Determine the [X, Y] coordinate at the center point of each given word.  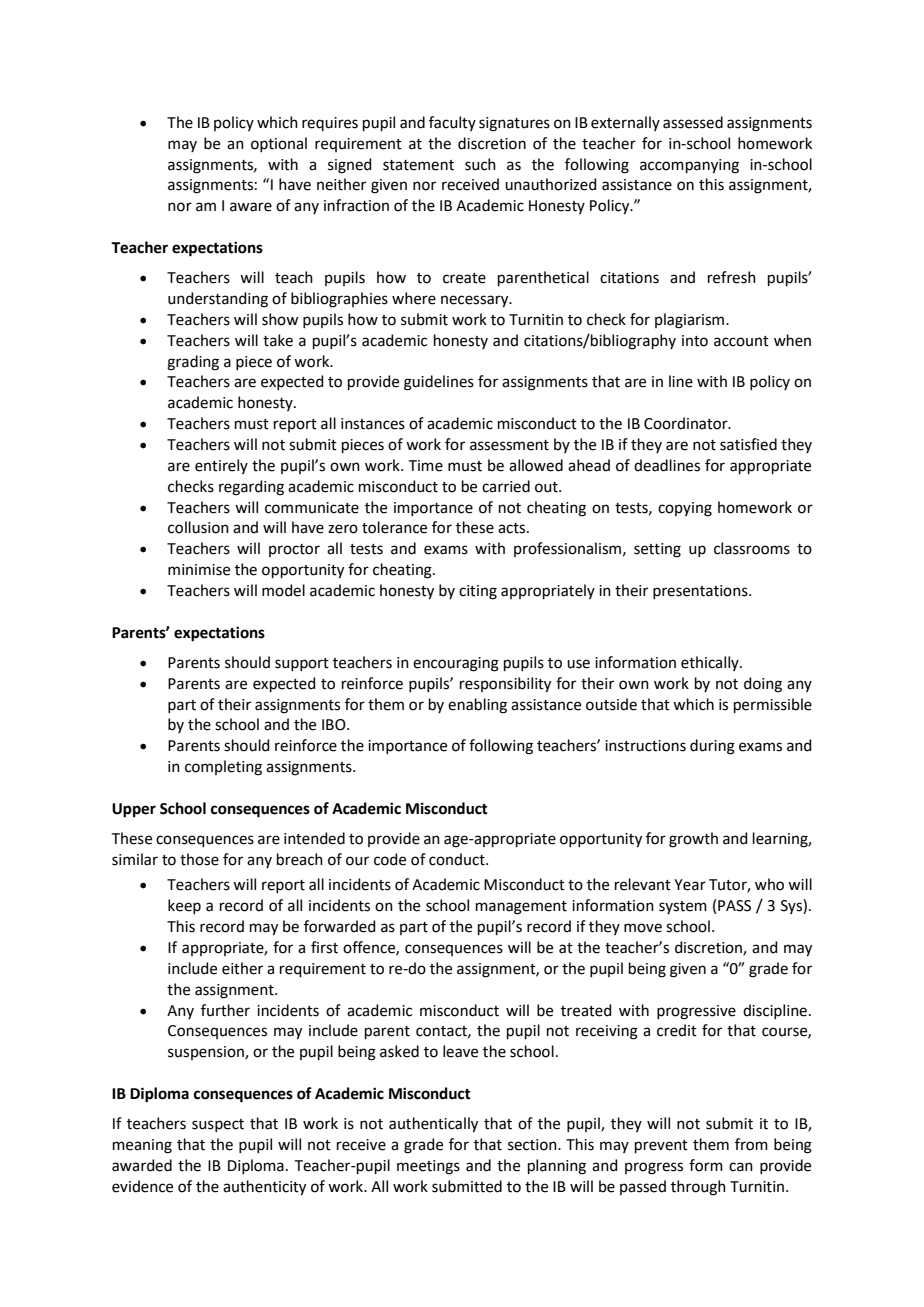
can [741, 1167]
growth [693, 840]
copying [685, 509]
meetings [428, 1167]
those [199, 859]
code [390, 859]
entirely [221, 466]
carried [506, 486]
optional [279, 144]
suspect [218, 1125]
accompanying [689, 166]
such [480, 164]
